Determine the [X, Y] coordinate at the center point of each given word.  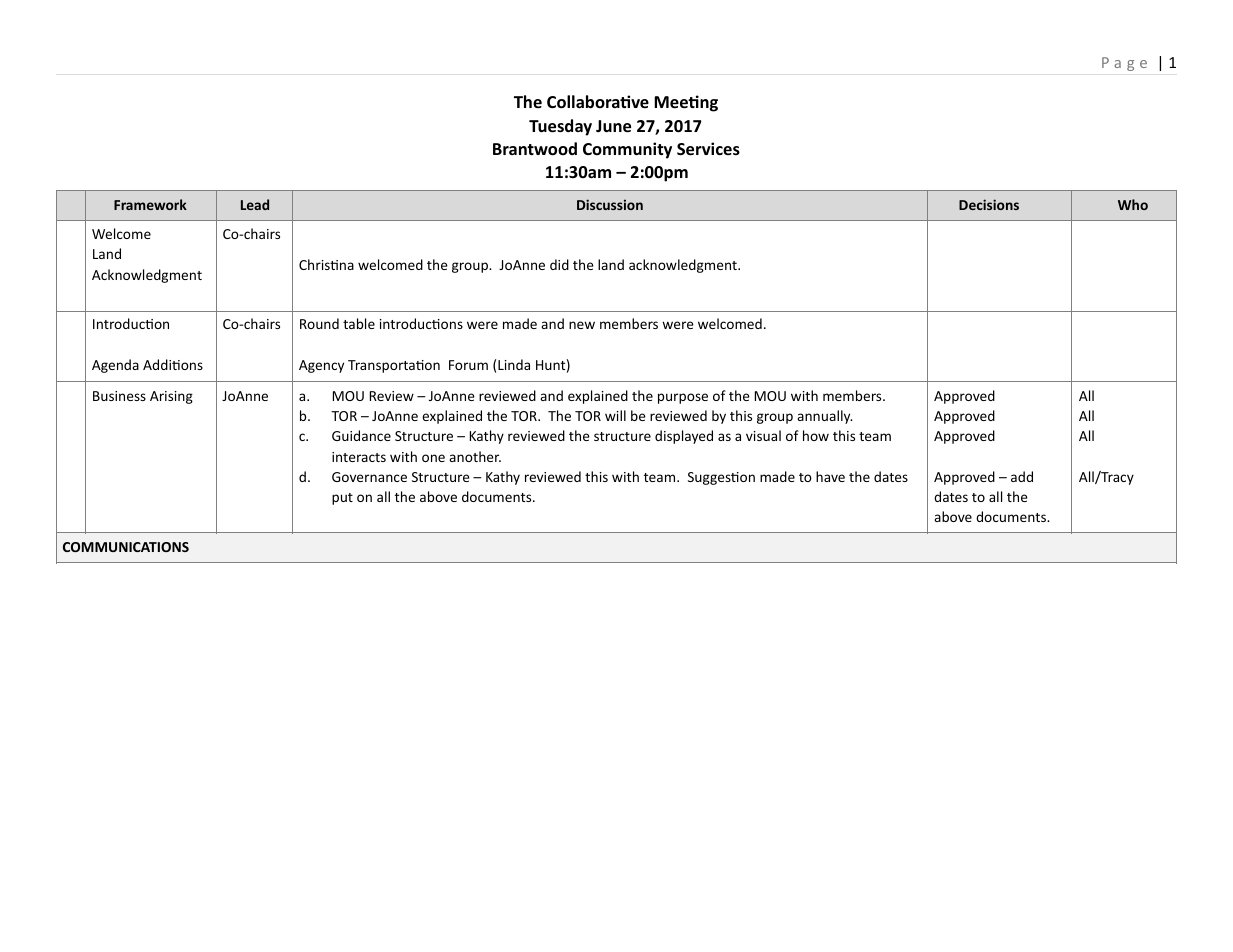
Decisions [989, 204]
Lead [255, 204]
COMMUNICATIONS [126, 547]
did [559, 264]
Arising [171, 397]
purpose [683, 398]
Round [319, 323]
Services [708, 149]
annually [825, 417]
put [342, 499]
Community [627, 150]
